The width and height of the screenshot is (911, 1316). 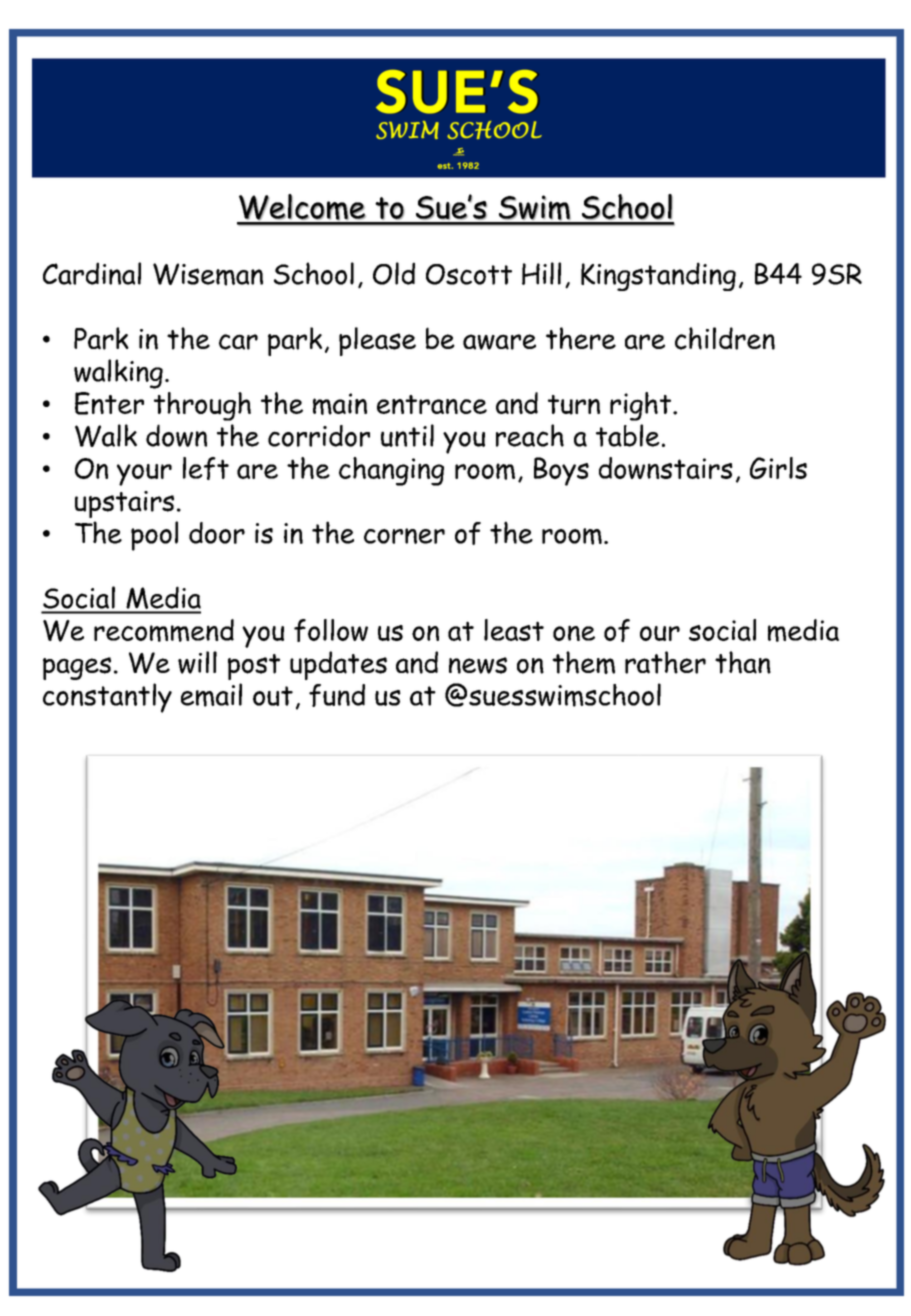 I want to click on right, so click(x=640, y=406).
